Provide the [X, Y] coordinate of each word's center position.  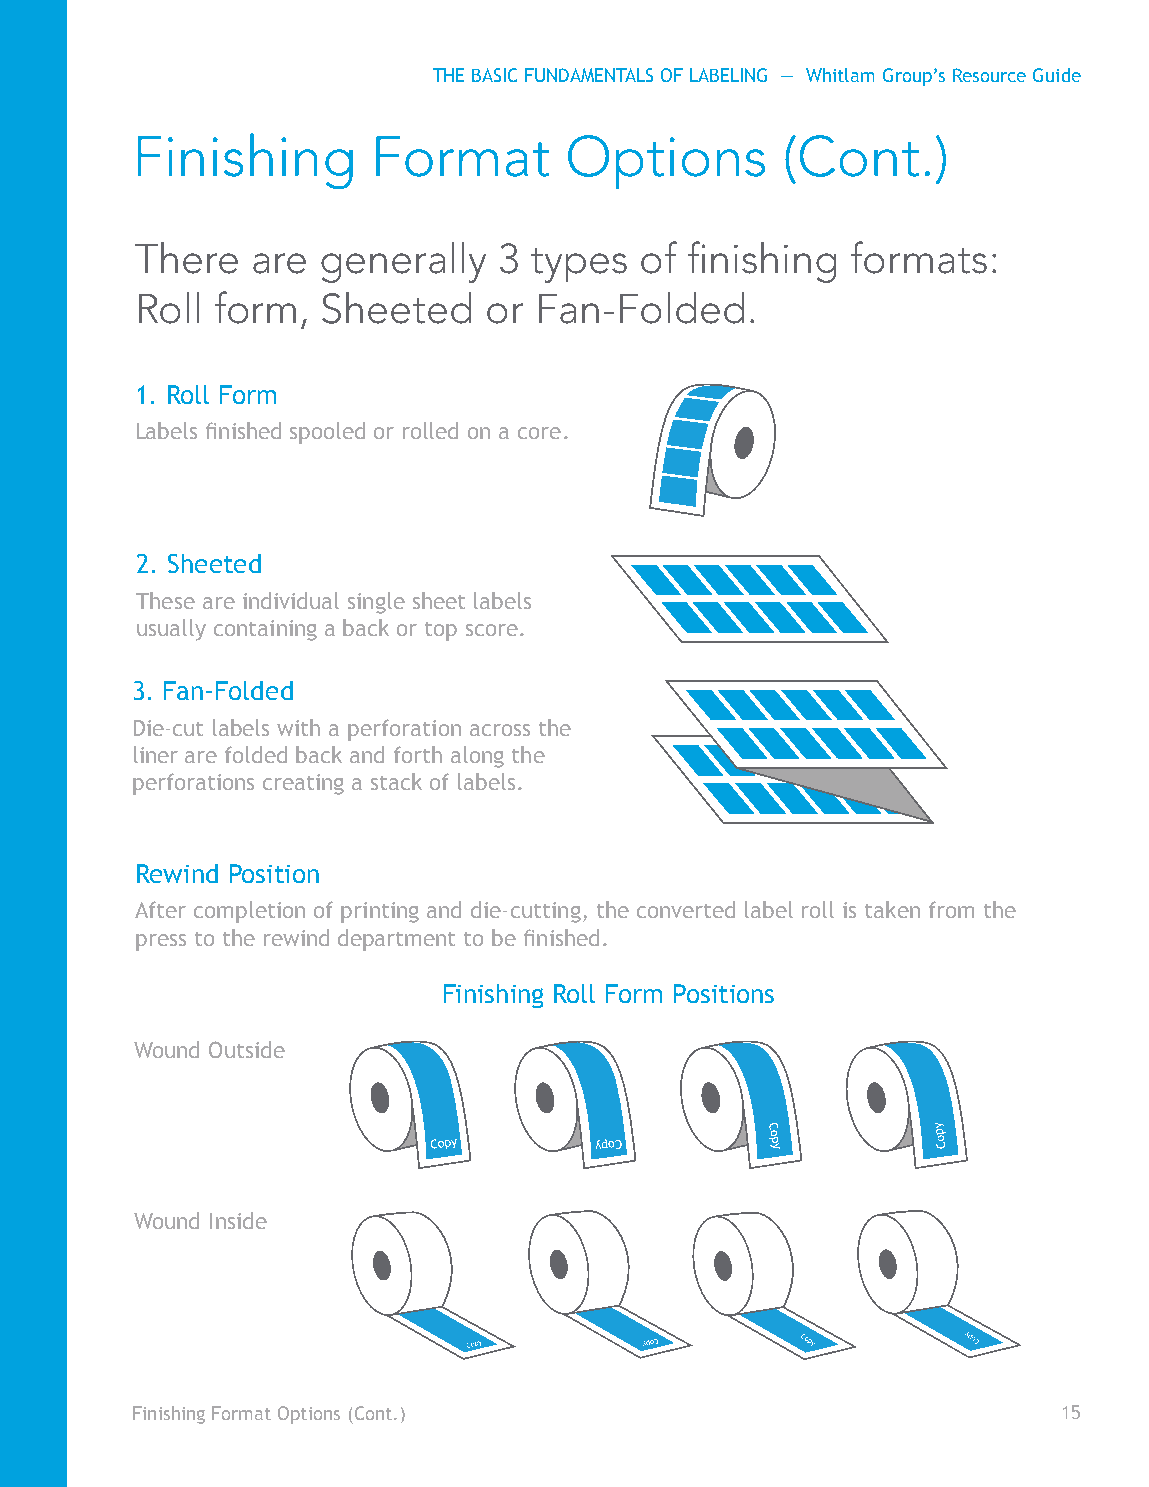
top [441, 631]
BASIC [494, 75]
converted [686, 909]
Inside [238, 1220]
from [951, 909]
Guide [1057, 75]
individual [291, 600]
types [579, 265]
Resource [989, 75]
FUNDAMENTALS [589, 75]
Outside [247, 1049]
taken [892, 909]
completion [249, 912]
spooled [327, 433]
